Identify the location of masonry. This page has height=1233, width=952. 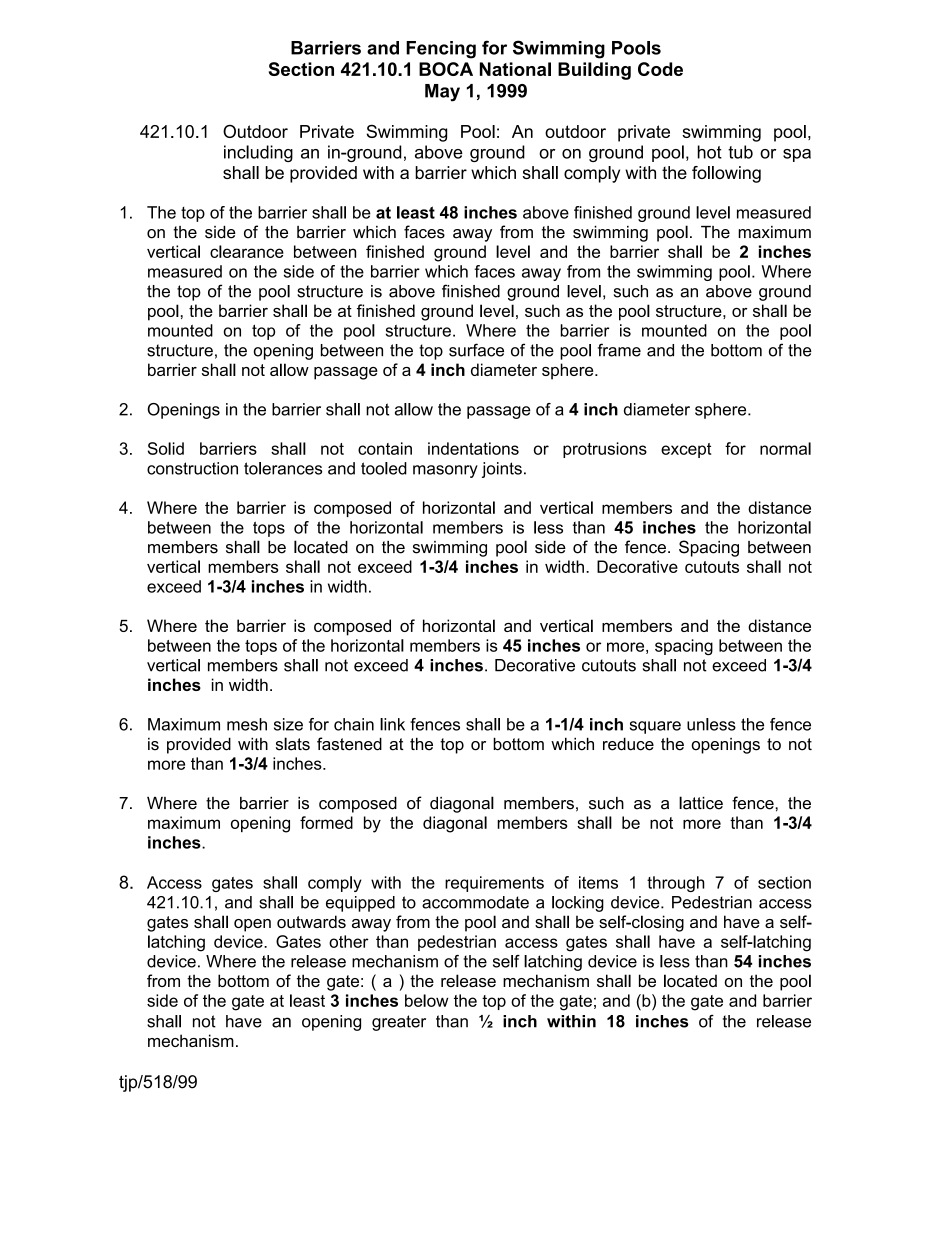
(445, 471).
